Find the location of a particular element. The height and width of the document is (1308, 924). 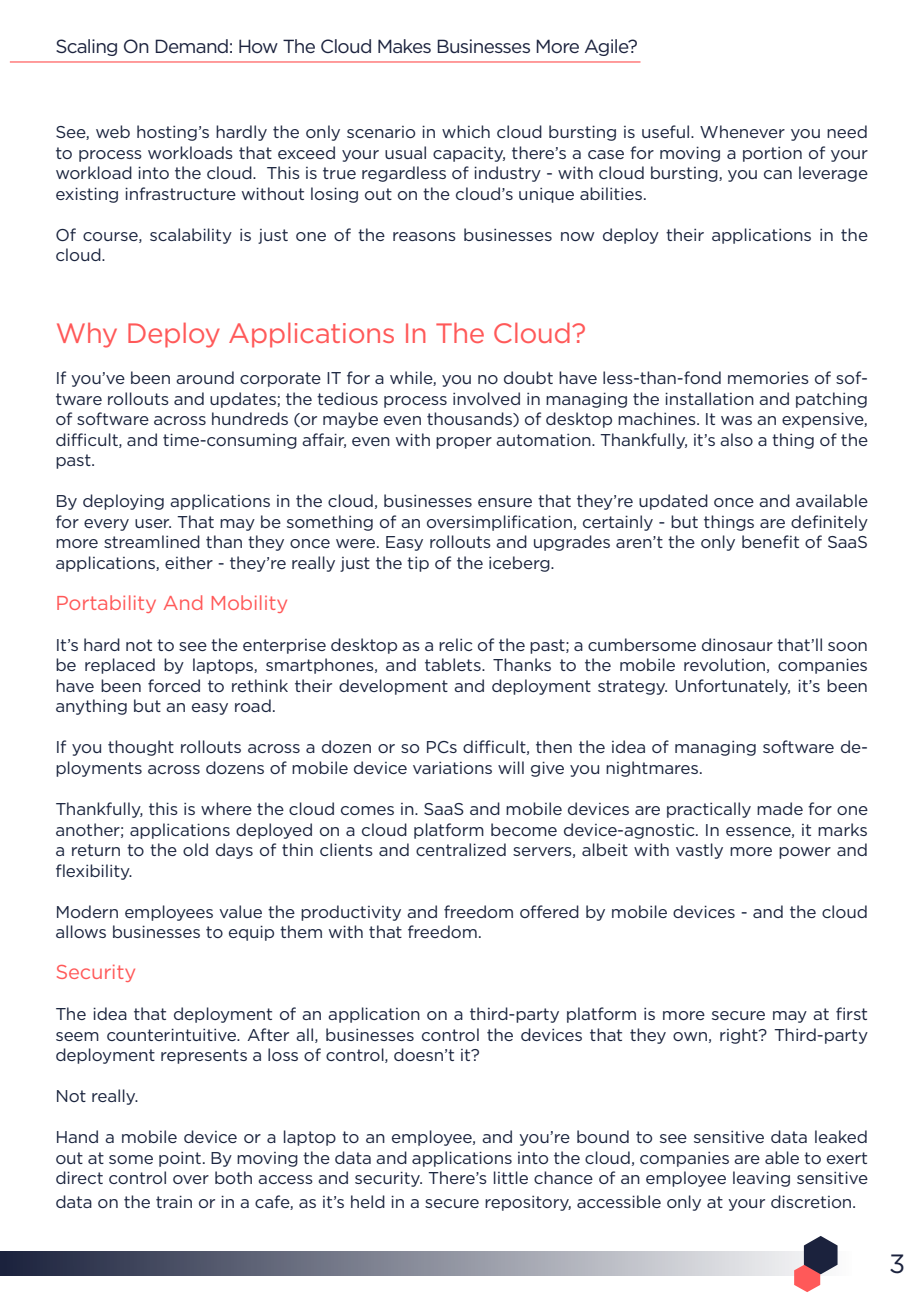

proper is located at coordinates (464, 443).
